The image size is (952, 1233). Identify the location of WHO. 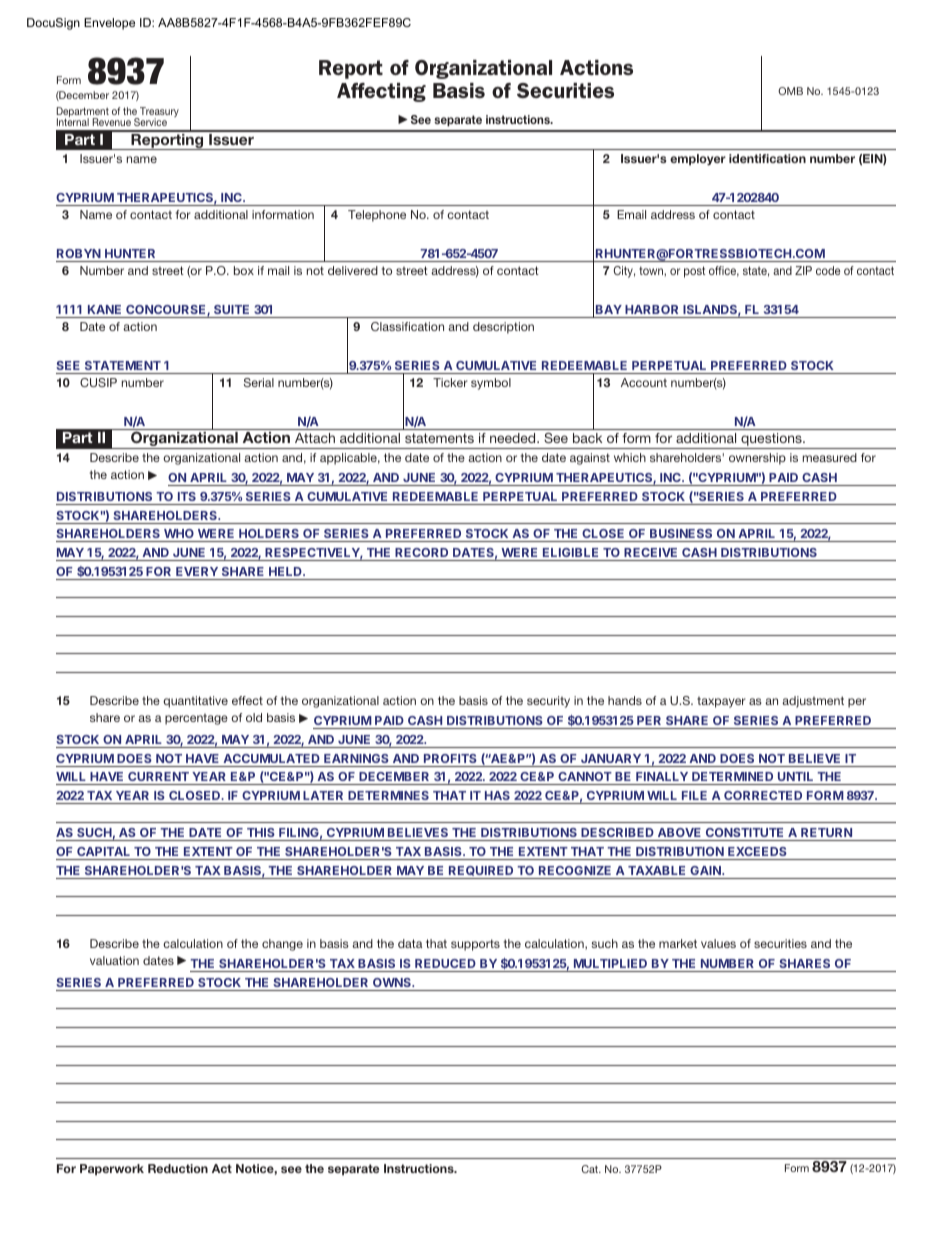
(179, 535).
